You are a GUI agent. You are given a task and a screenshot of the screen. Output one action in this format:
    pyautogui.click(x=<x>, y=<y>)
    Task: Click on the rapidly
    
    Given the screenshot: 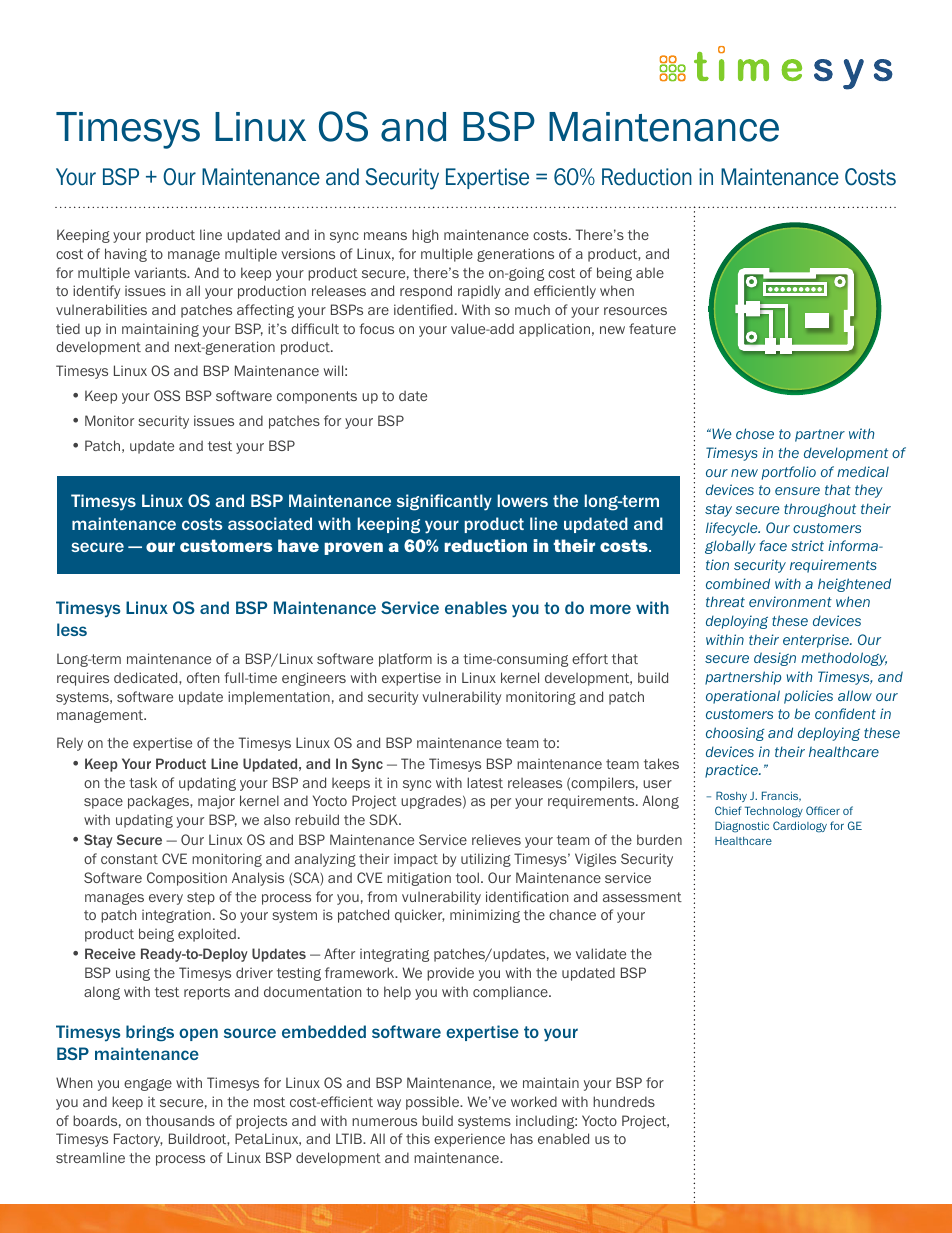 What is the action you would take?
    pyautogui.click(x=479, y=292)
